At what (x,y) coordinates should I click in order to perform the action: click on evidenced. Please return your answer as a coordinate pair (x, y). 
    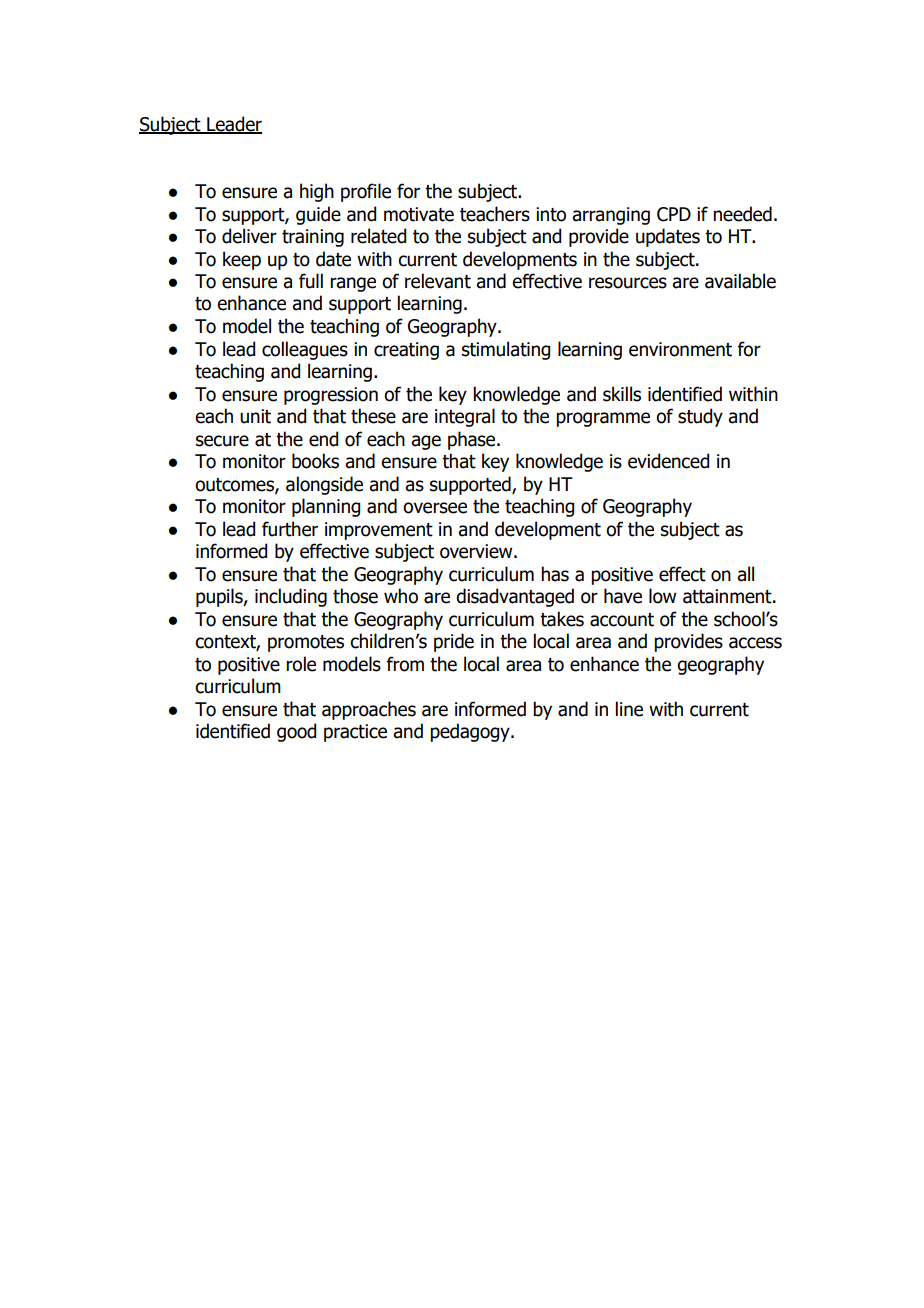
    Looking at the image, I should click on (668, 461).
